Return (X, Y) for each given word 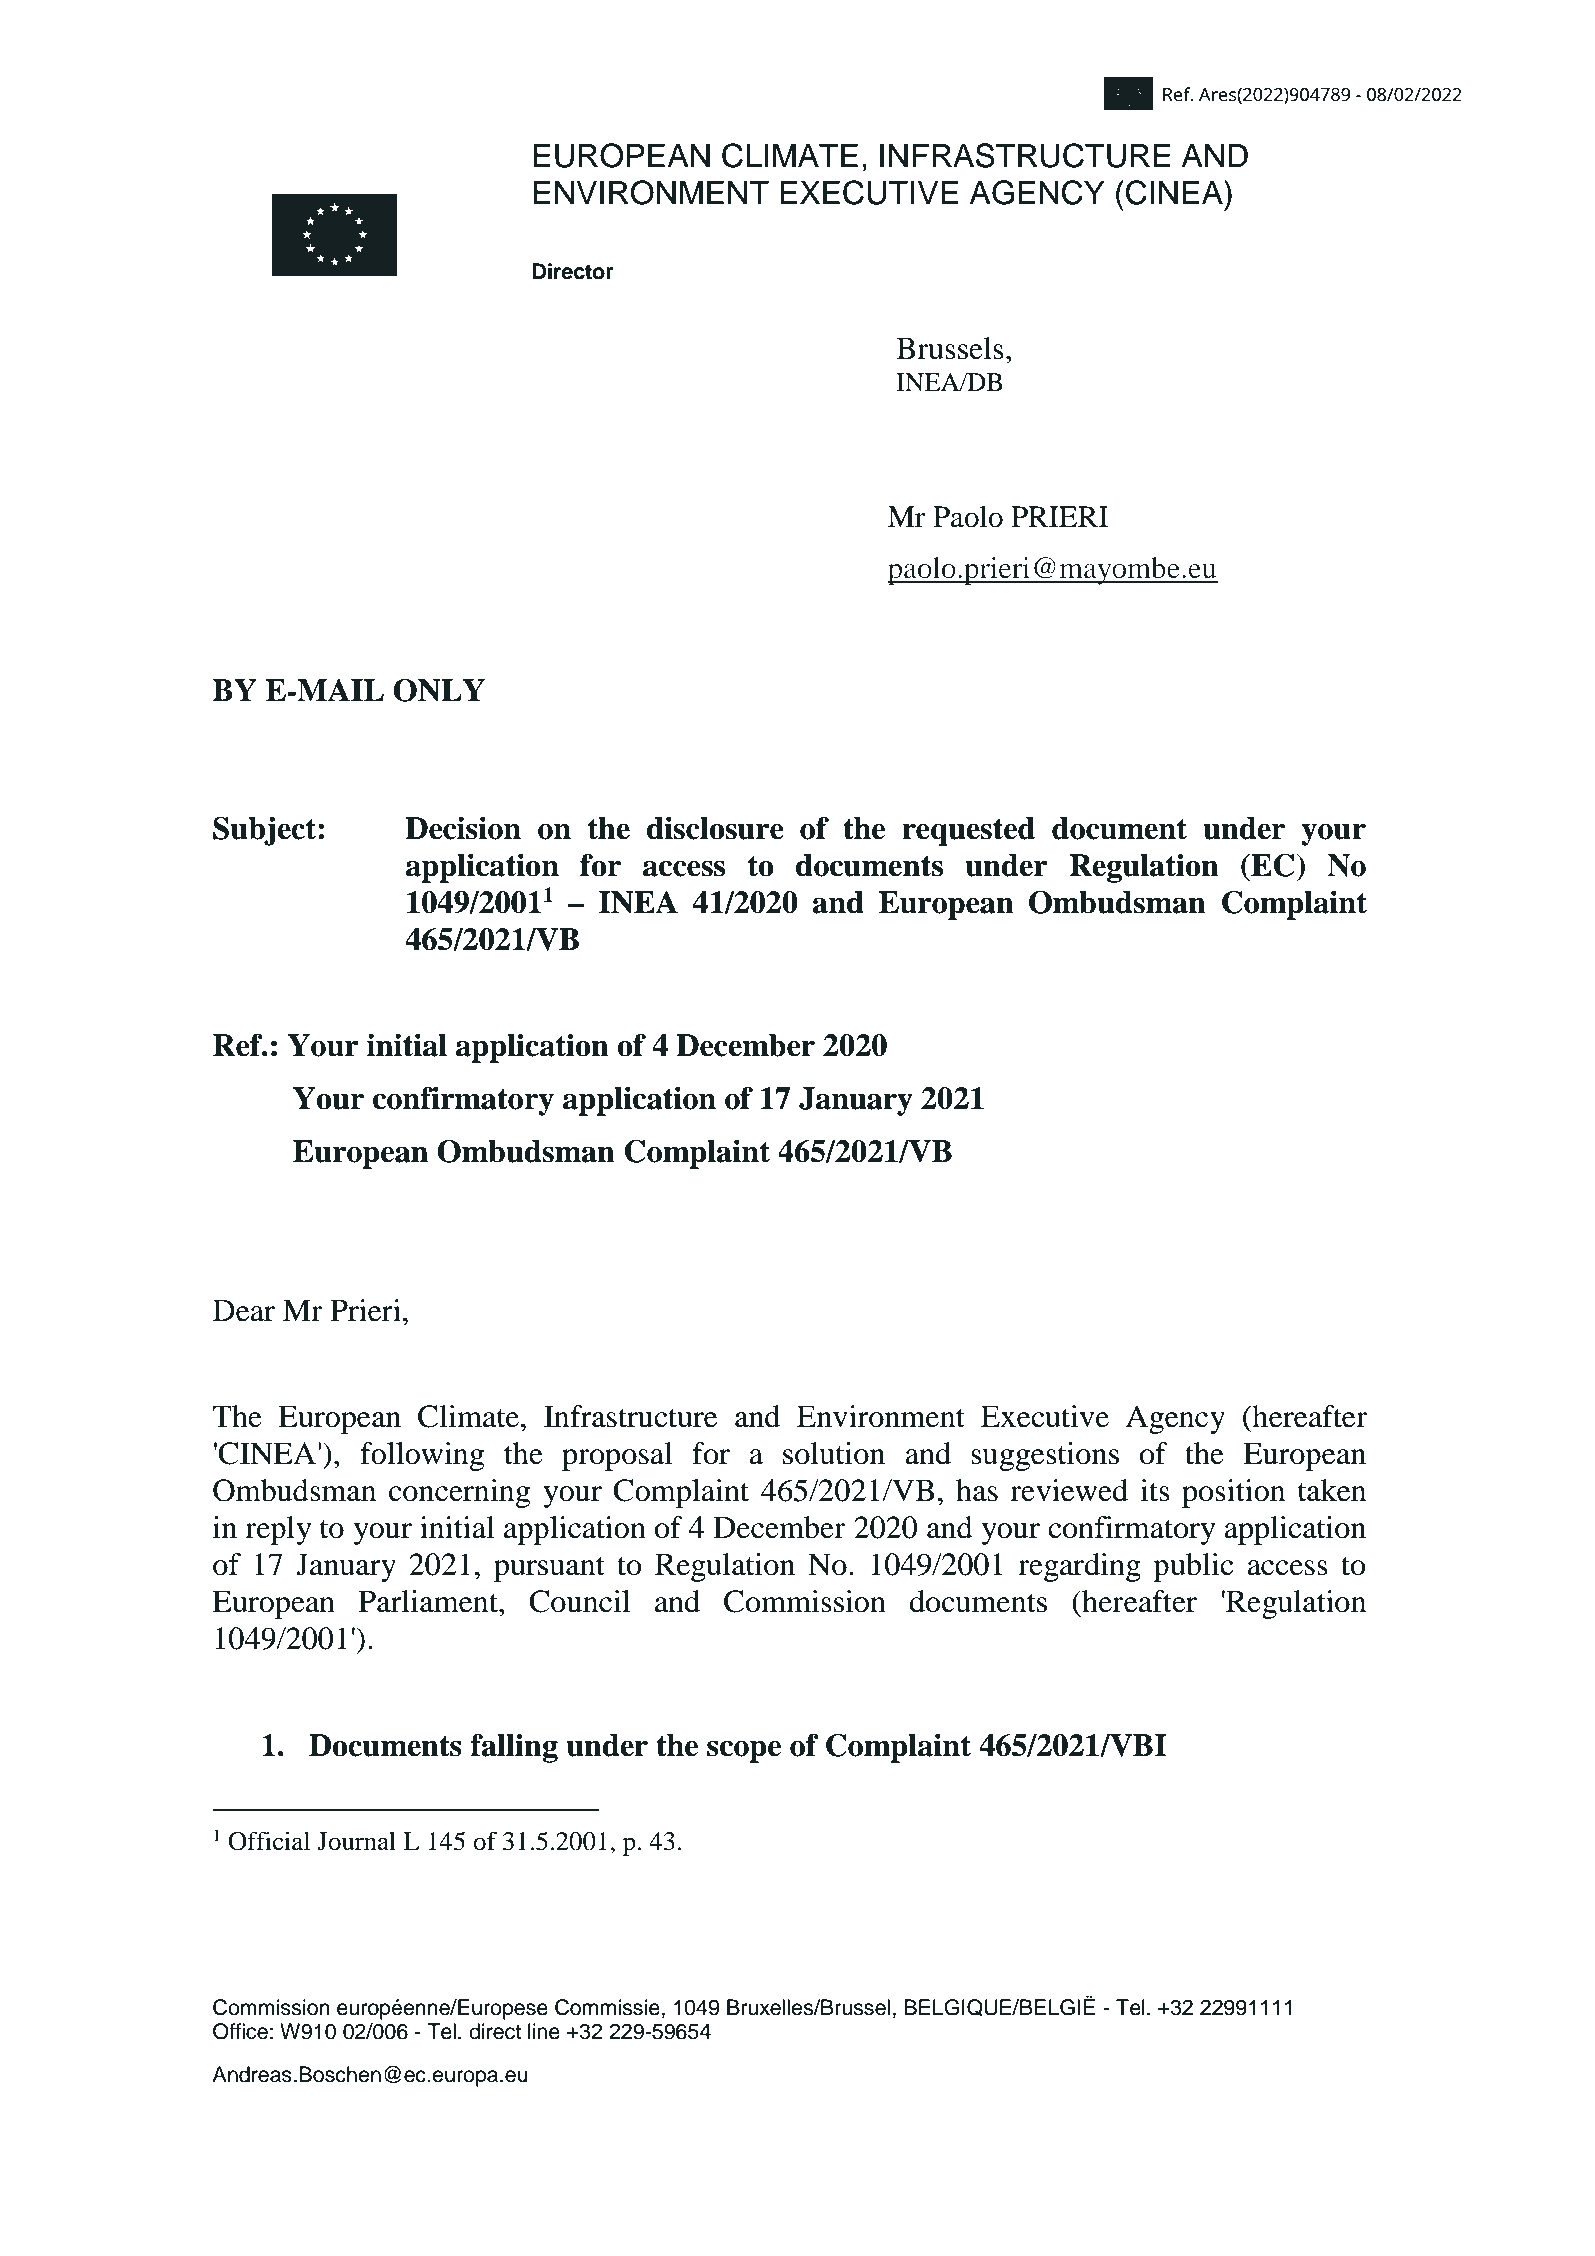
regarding (1079, 1567)
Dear (244, 1310)
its (1155, 1490)
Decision (463, 828)
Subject (266, 831)
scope (744, 1751)
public (1193, 1567)
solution (834, 1453)
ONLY (439, 690)
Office (240, 2031)
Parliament (429, 1601)
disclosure (715, 828)
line (544, 2031)
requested (968, 831)
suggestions (1045, 1456)
